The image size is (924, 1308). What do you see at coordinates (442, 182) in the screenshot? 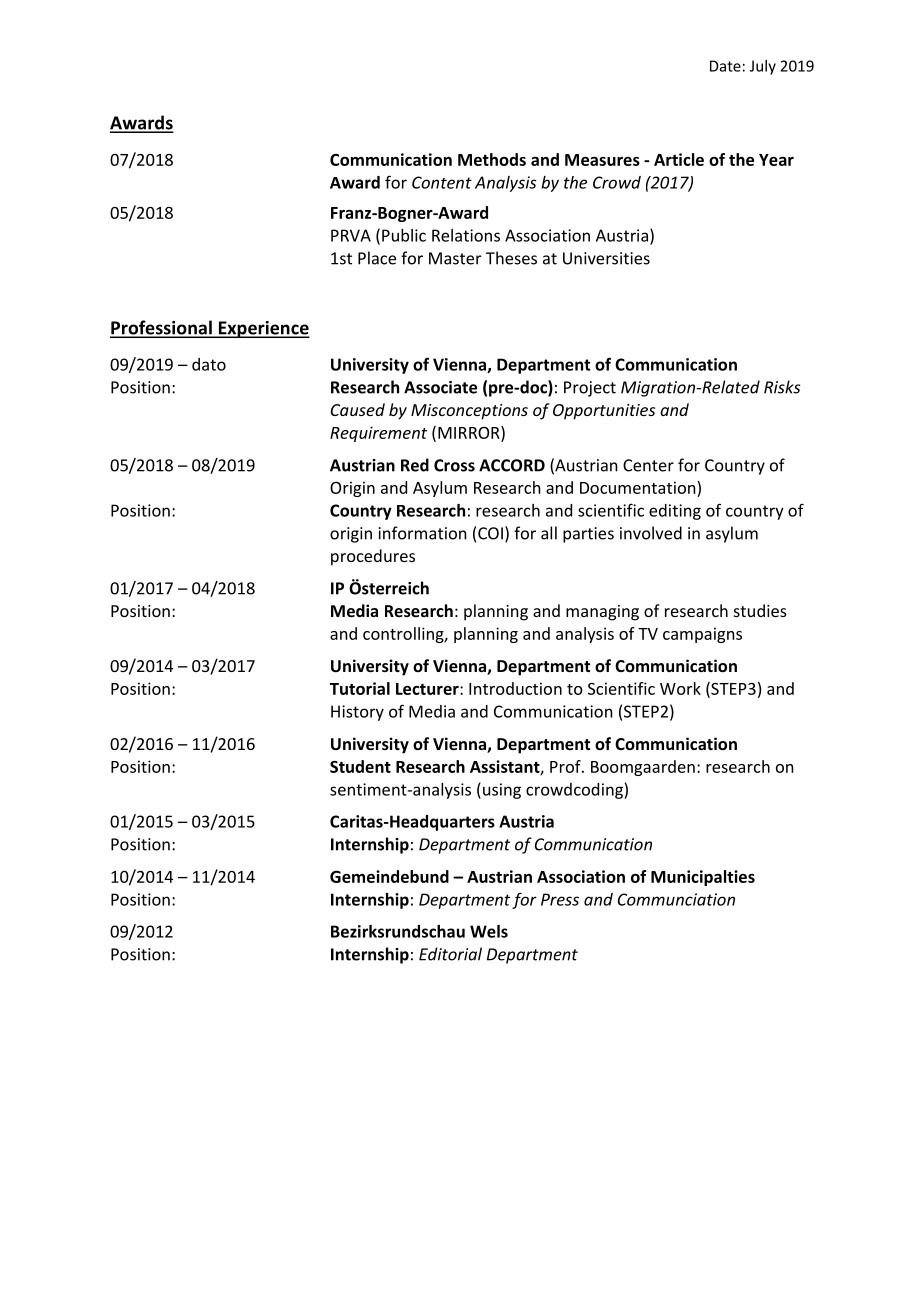
I see `Content` at bounding box center [442, 182].
